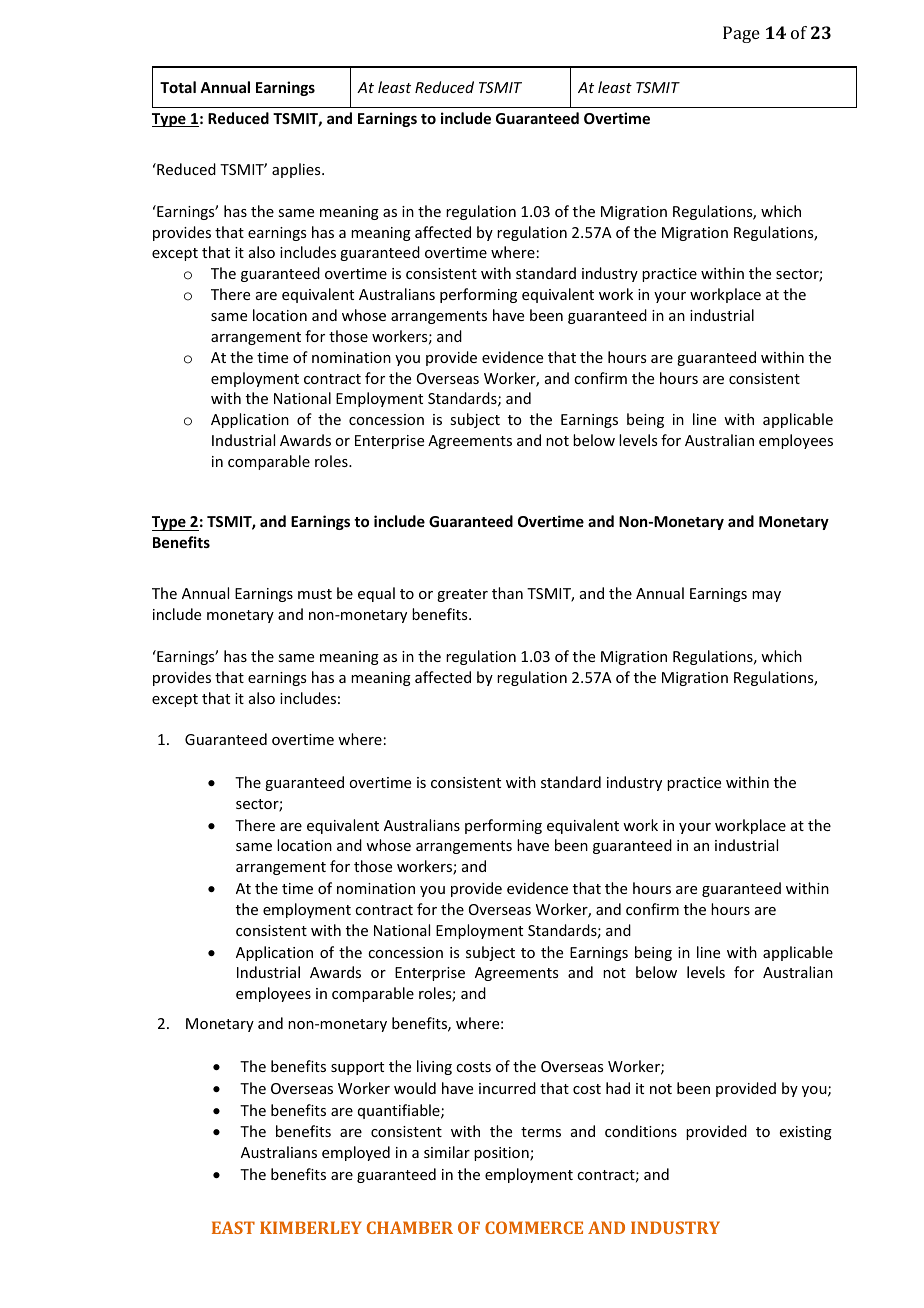  I want to click on applies, so click(297, 170).
